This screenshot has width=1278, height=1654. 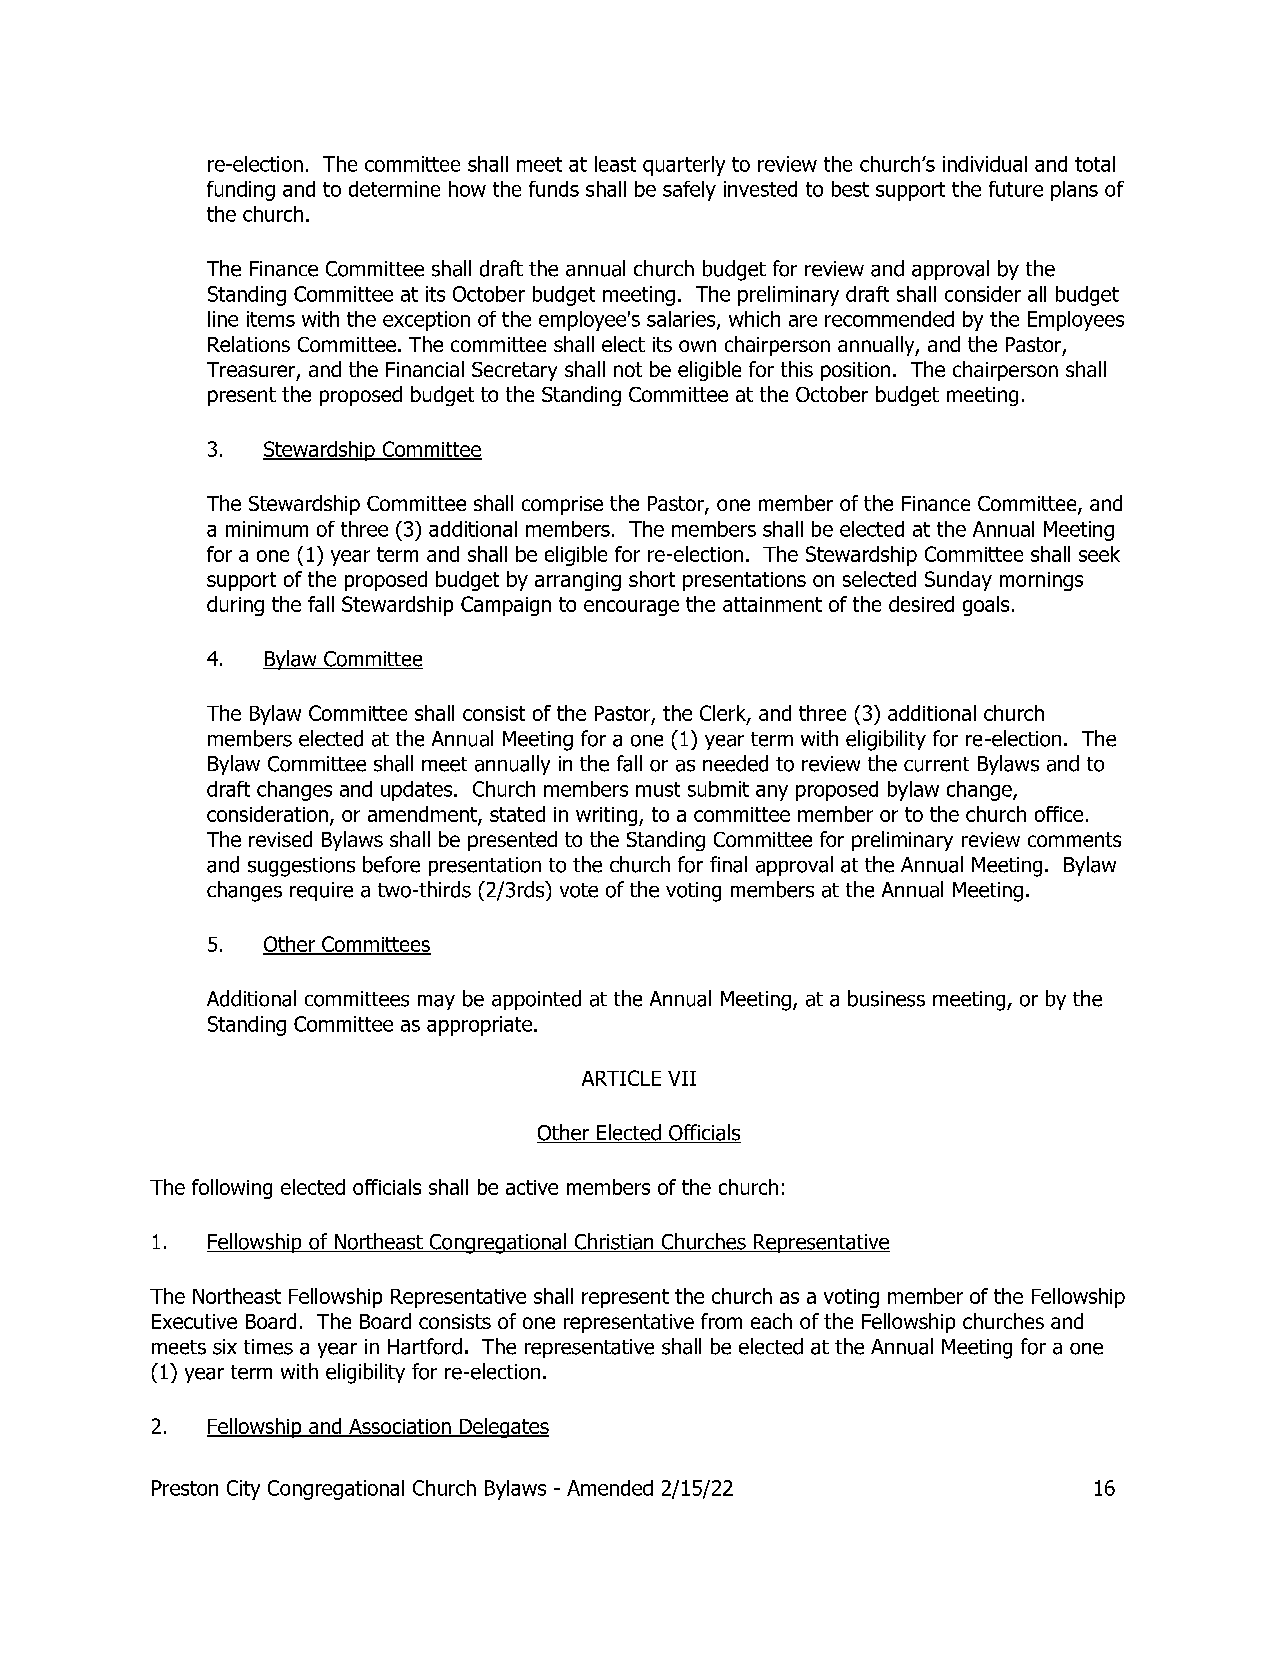 I want to click on future, so click(x=1016, y=189).
